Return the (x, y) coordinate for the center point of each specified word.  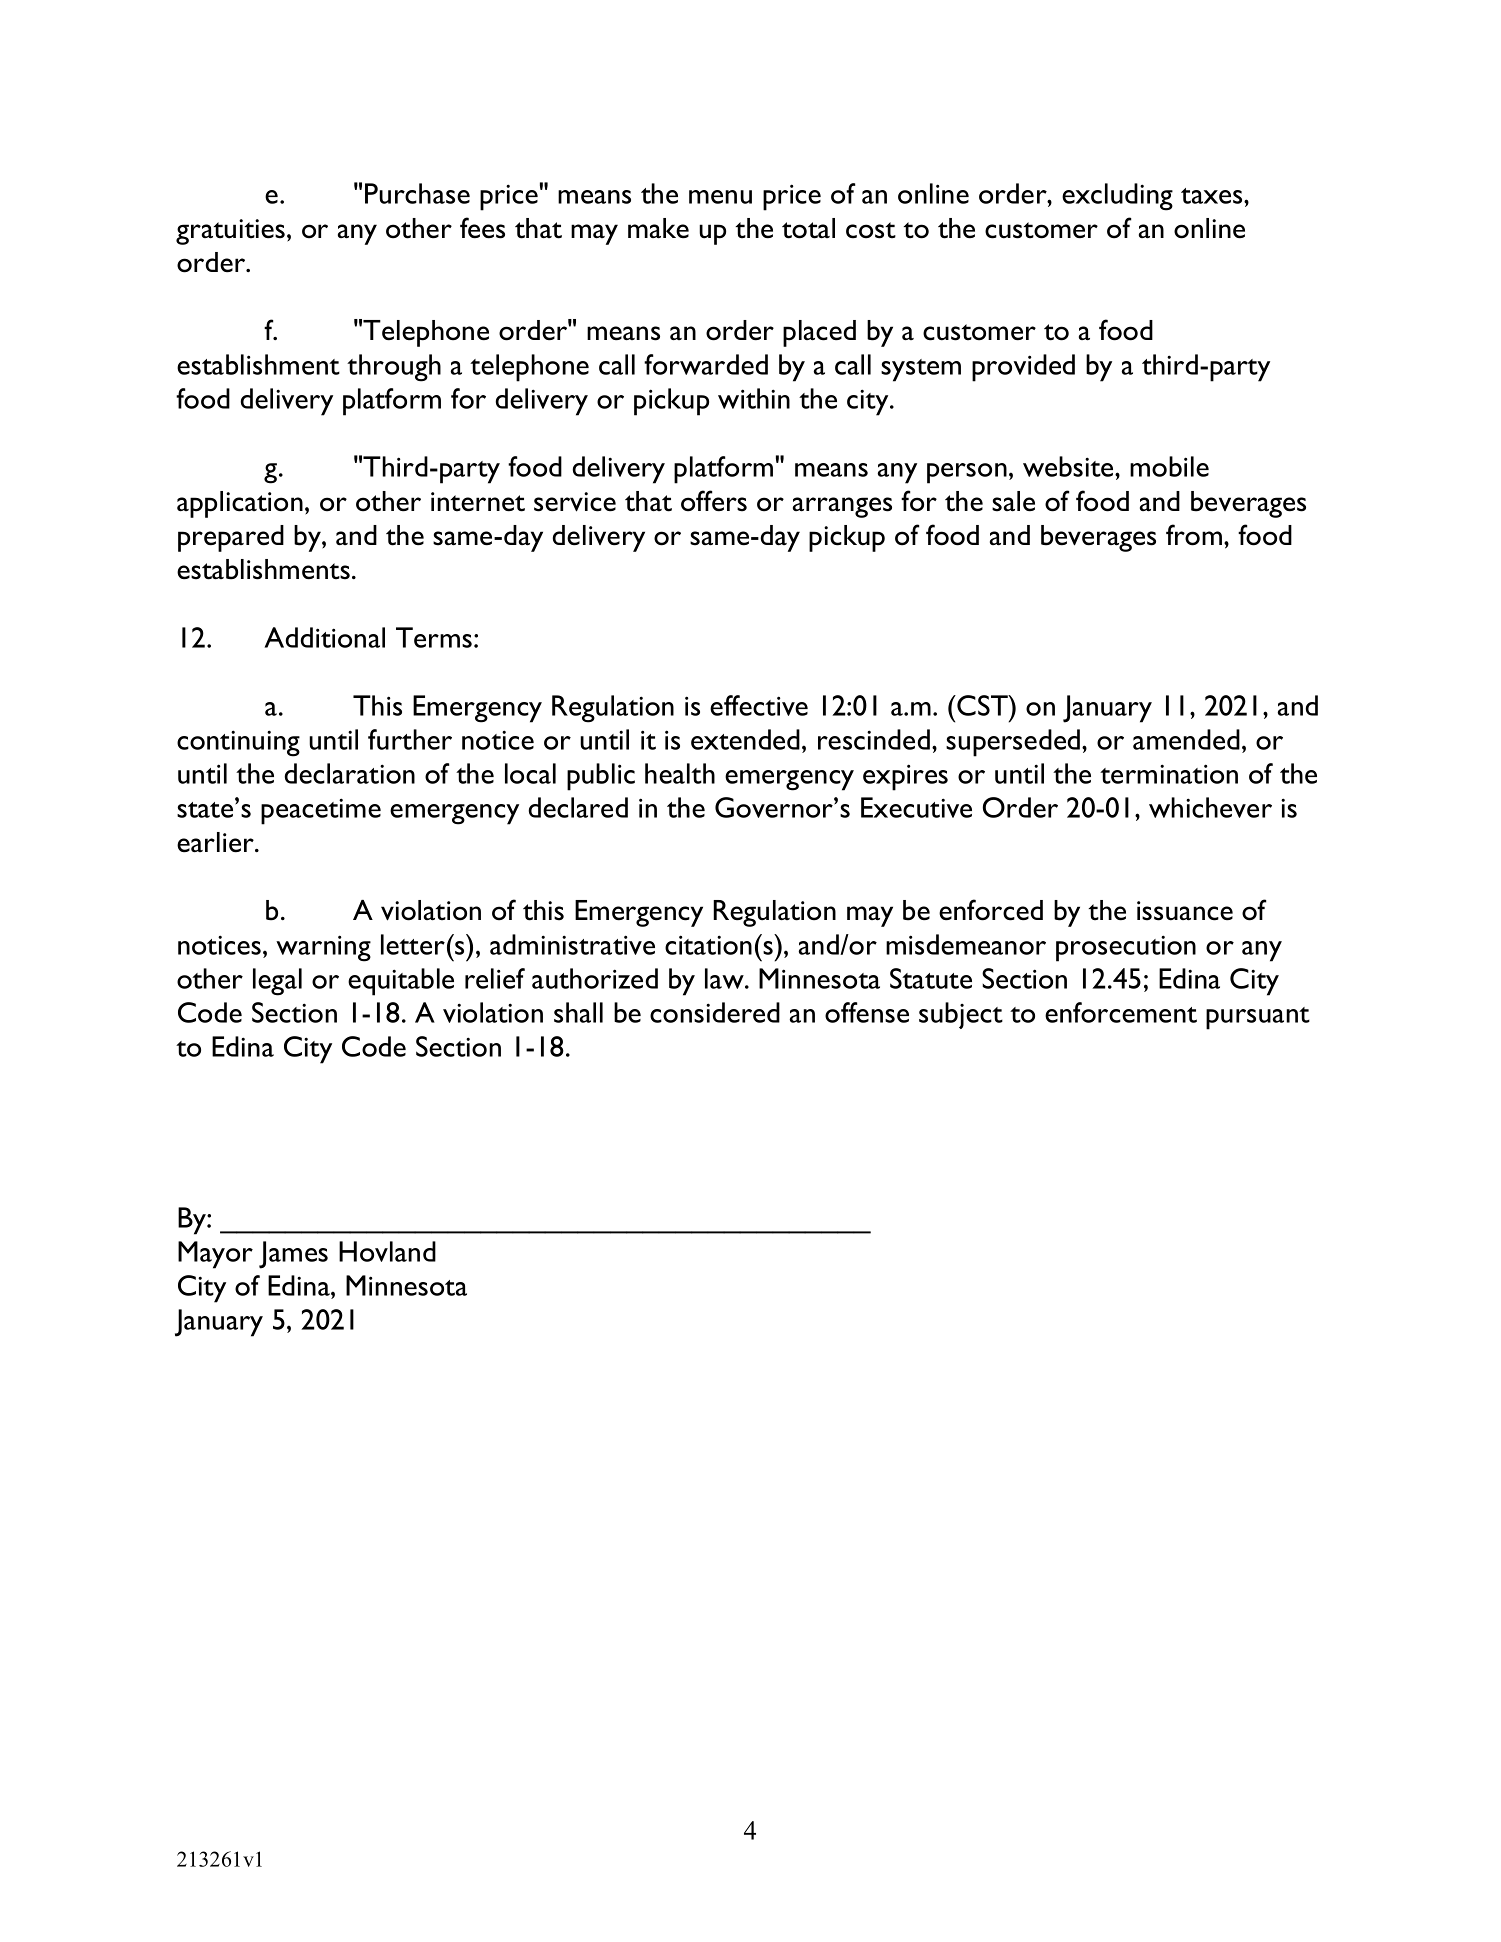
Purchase (417, 193)
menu (720, 197)
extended (745, 739)
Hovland (387, 1251)
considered (715, 1012)
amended (1186, 739)
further (410, 739)
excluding (1117, 197)
